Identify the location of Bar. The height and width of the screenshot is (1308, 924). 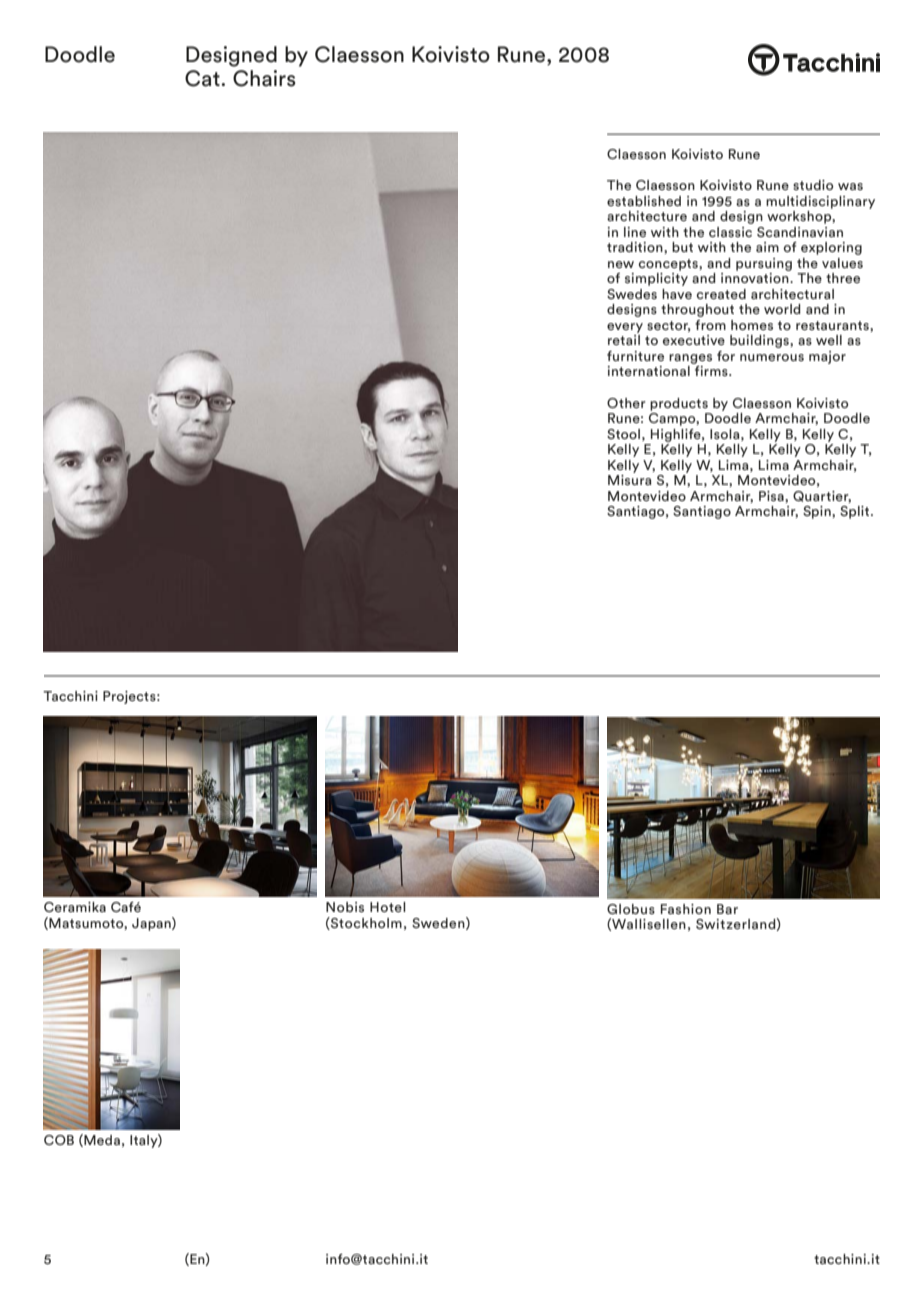
(727, 909).
